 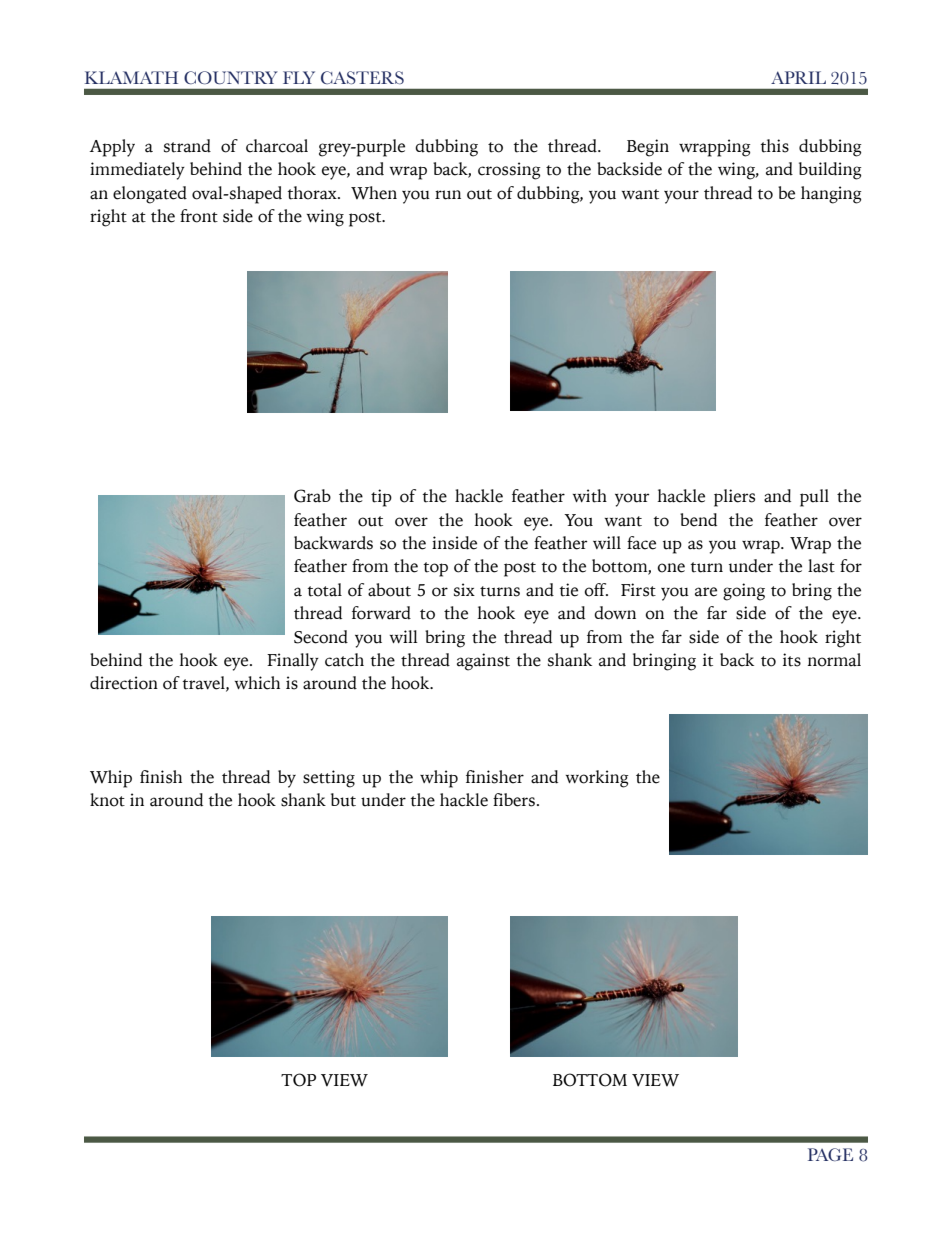 What do you see at coordinates (775, 146) in the page?
I see `this` at bounding box center [775, 146].
